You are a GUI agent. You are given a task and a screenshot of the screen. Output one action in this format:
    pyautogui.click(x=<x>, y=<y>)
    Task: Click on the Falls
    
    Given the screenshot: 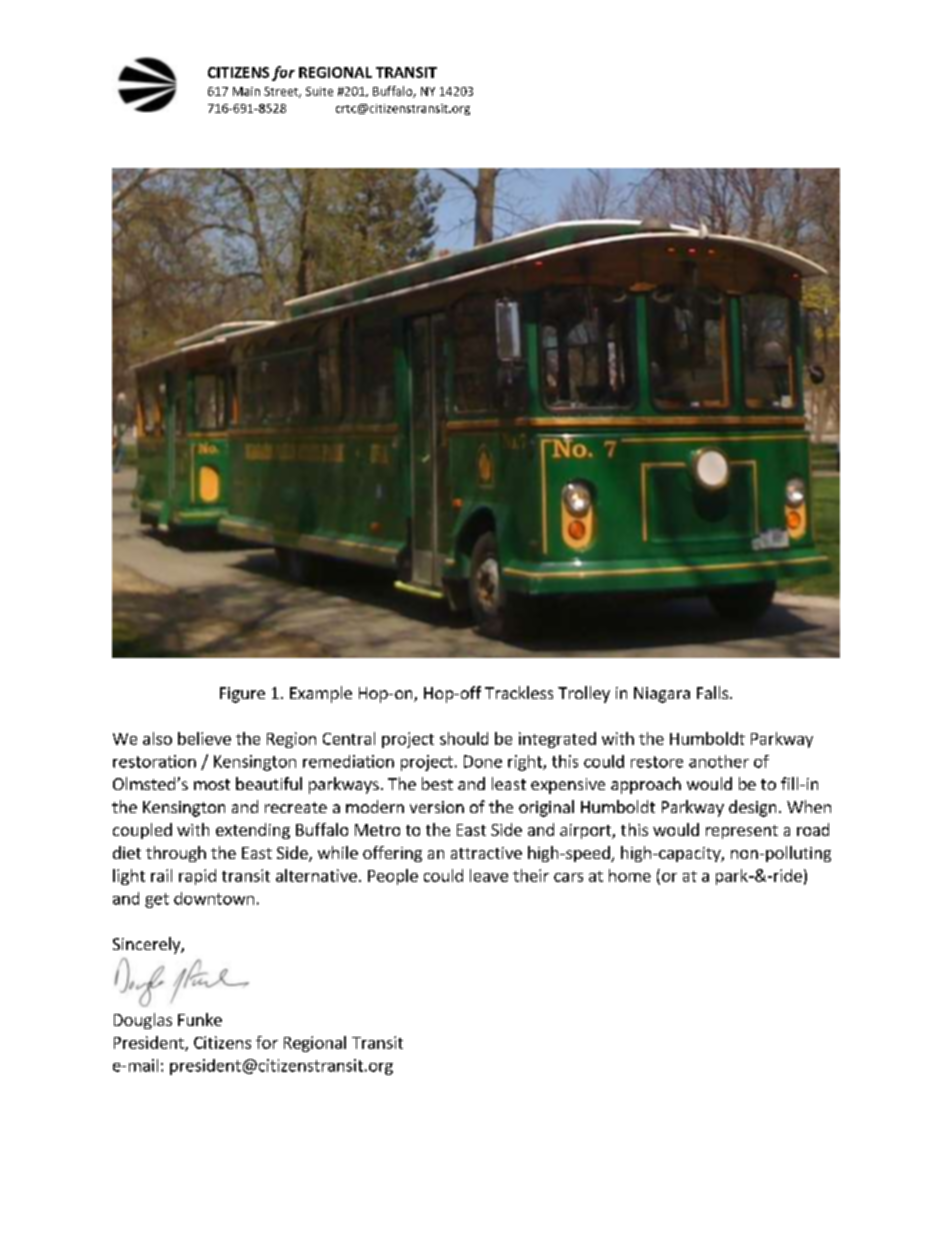 What is the action you would take?
    pyautogui.click(x=714, y=692)
